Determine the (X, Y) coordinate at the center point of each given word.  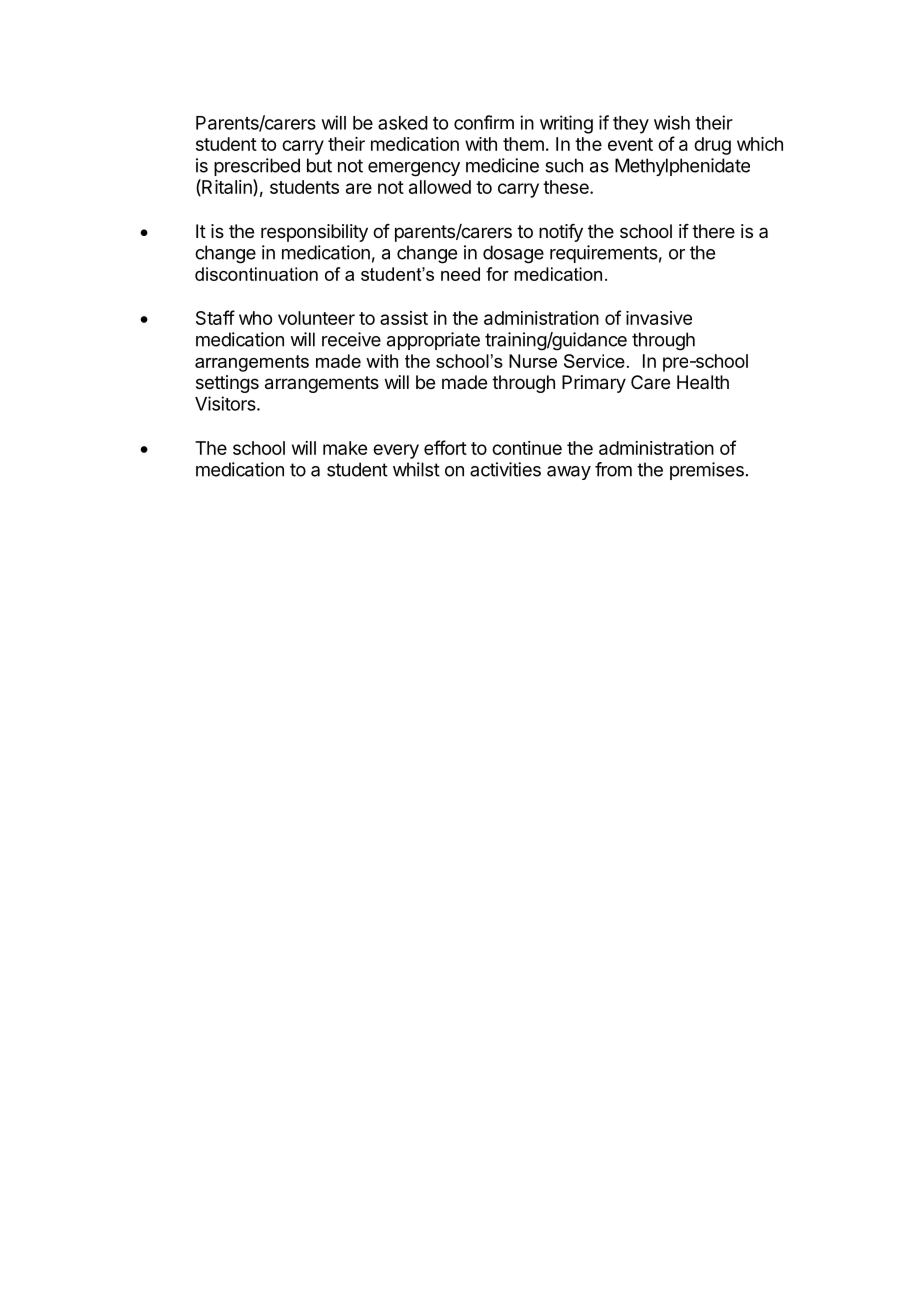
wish (672, 122)
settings (227, 384)
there (713, 231)
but (319, 165)
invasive (659, 318)
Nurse (533, 361)
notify (561, 233)
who (255, 318)
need (460, 274)
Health (703, 382)
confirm (484, 122)
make (345, 448)
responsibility (314, 233)
